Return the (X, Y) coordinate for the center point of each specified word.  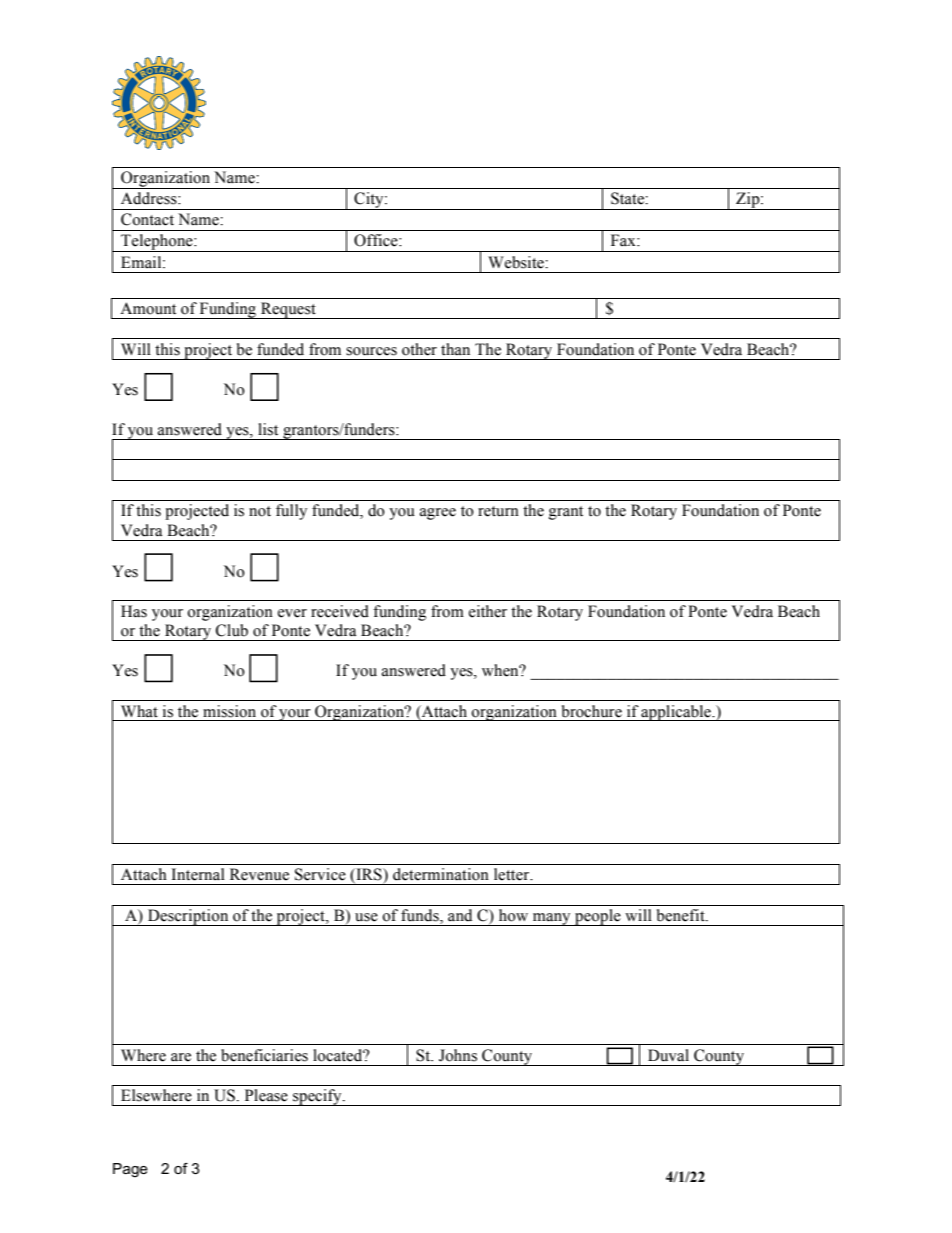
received (340, 611)
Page (130, 1170)
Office (377, 240)
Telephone (157, 243)
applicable (676, 713)
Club (232, 630)
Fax (624, 240)
